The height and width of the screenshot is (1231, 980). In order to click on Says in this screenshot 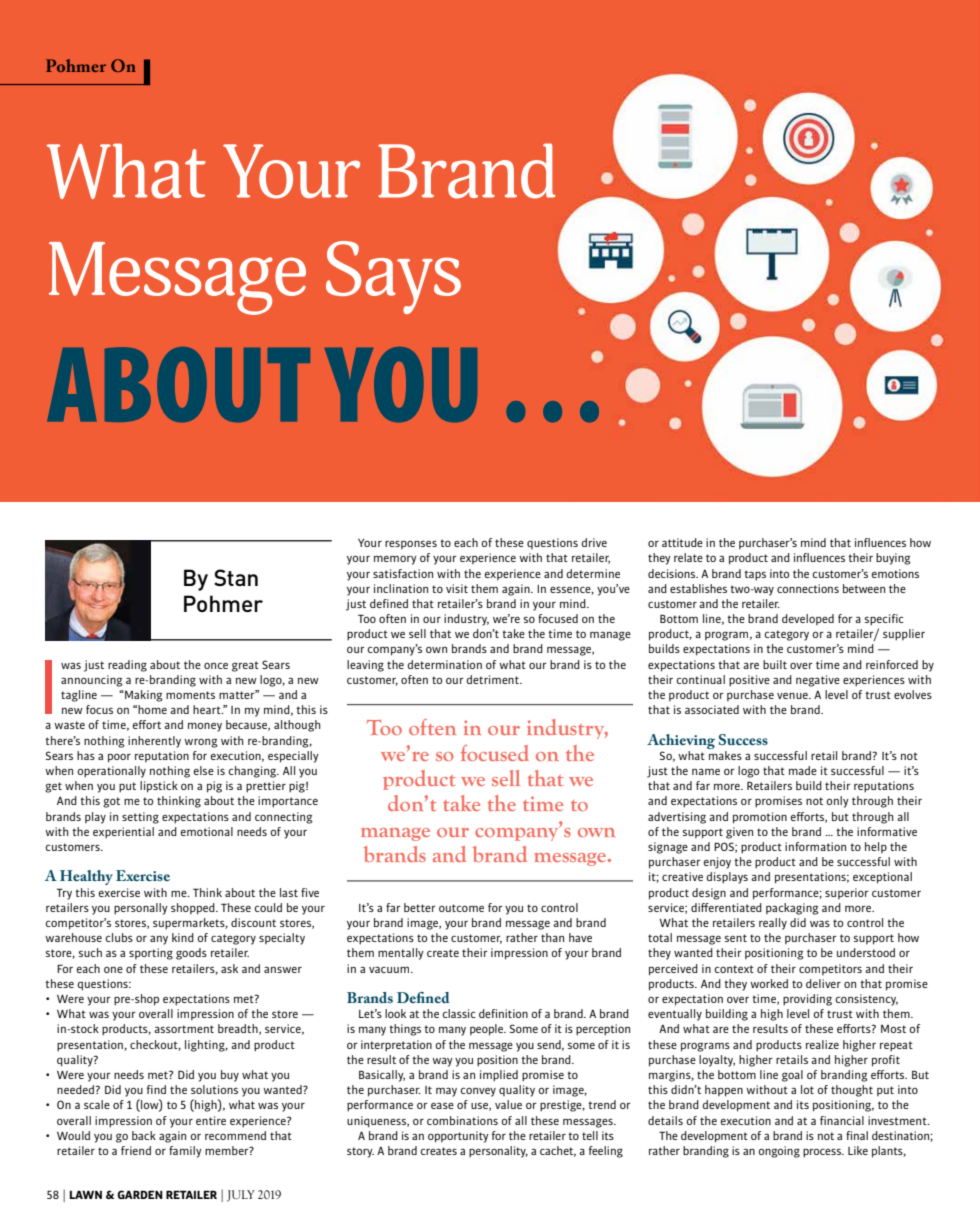, I will do `click(393, 277)`.
